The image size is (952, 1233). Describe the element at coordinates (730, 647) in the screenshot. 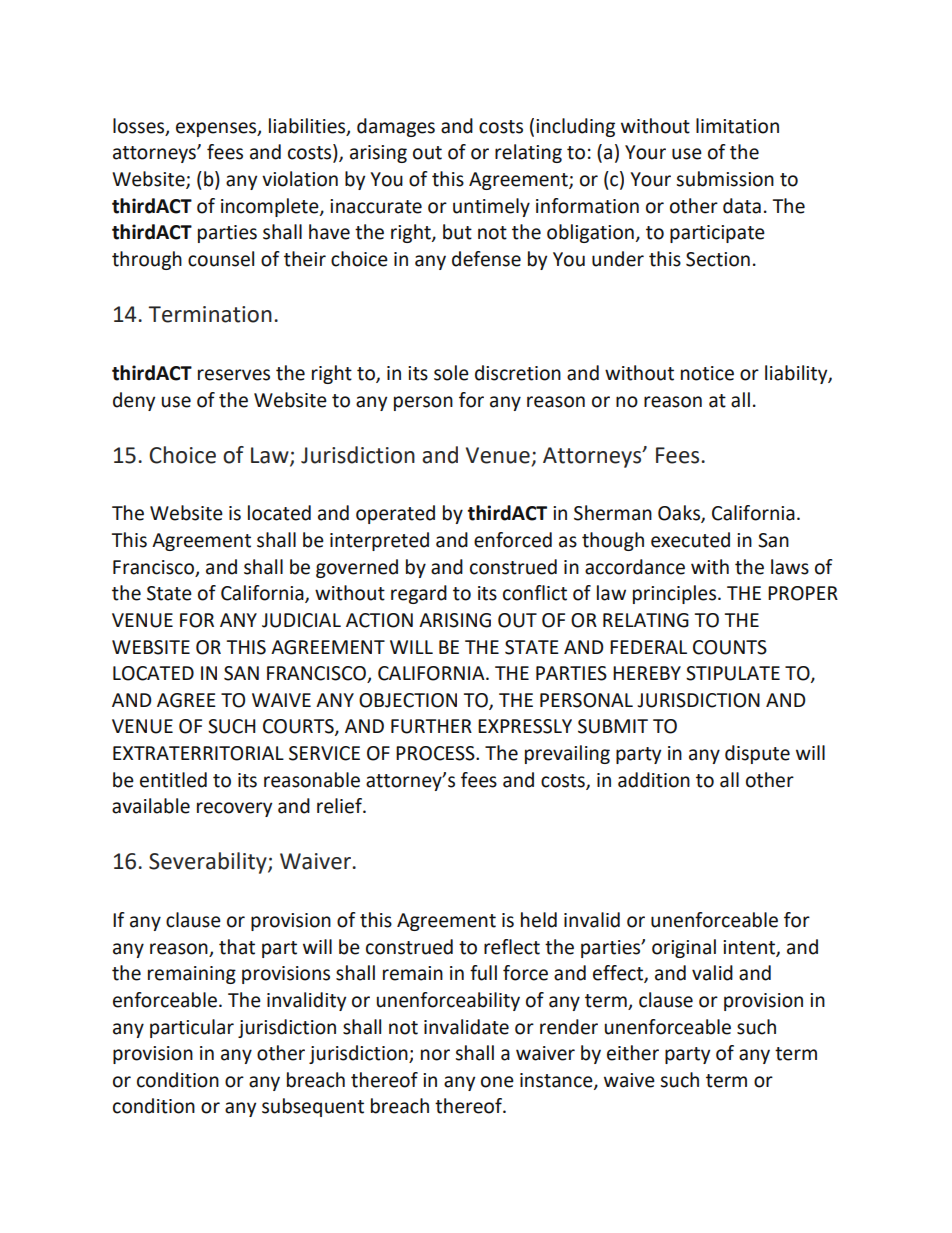

I see `COUNTS` at that location.
